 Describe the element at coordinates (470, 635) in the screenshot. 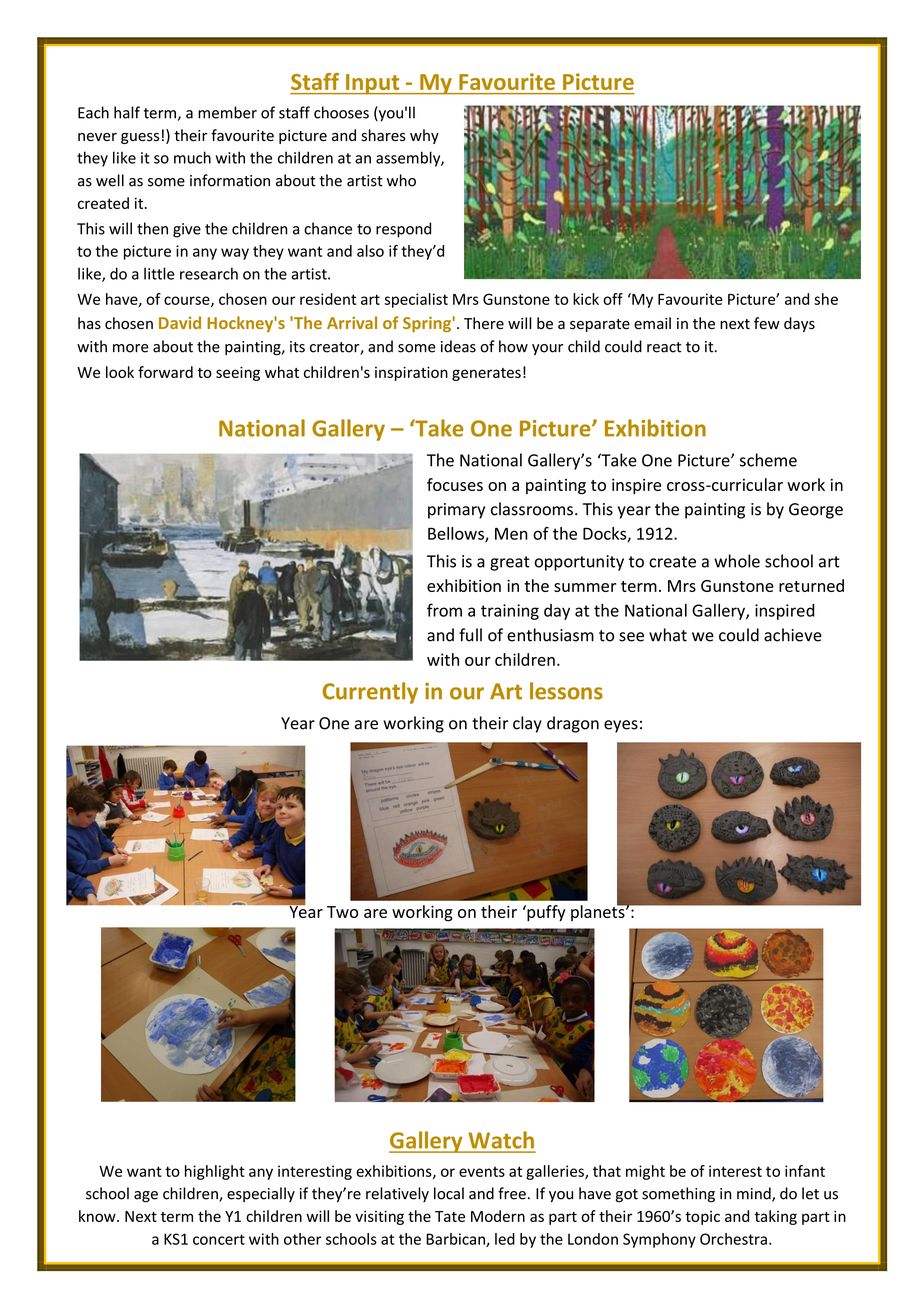

I see `full` at that location.
